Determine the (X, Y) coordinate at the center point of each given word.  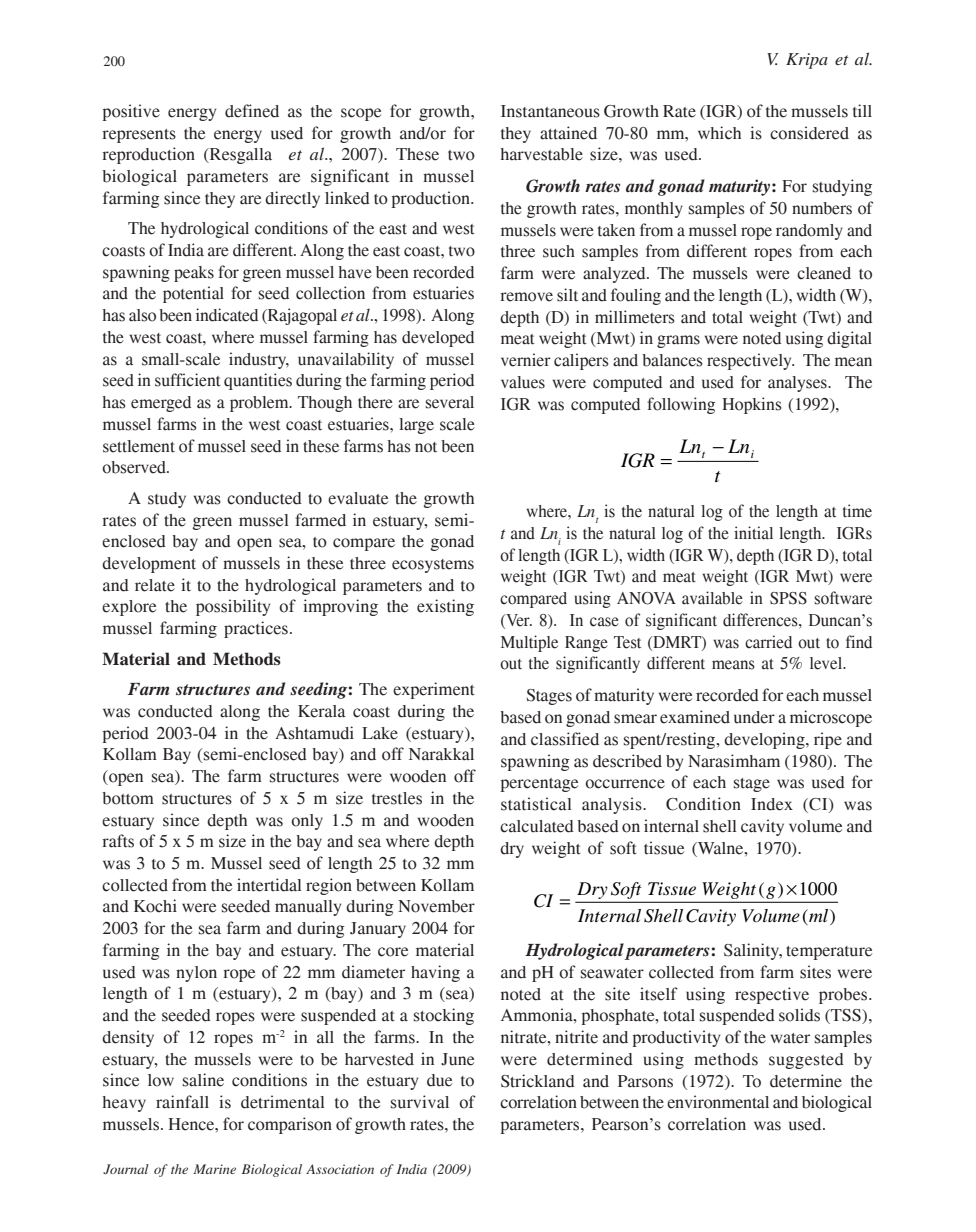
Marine (214, 1169)
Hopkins (752, 405)
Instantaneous (550, 111)
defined (252, 111)
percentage (539, 785)
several (450, 402)
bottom (128, 798)
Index (772, 804)
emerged (161, 404)
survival (420, 1102)
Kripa (807, 61)
